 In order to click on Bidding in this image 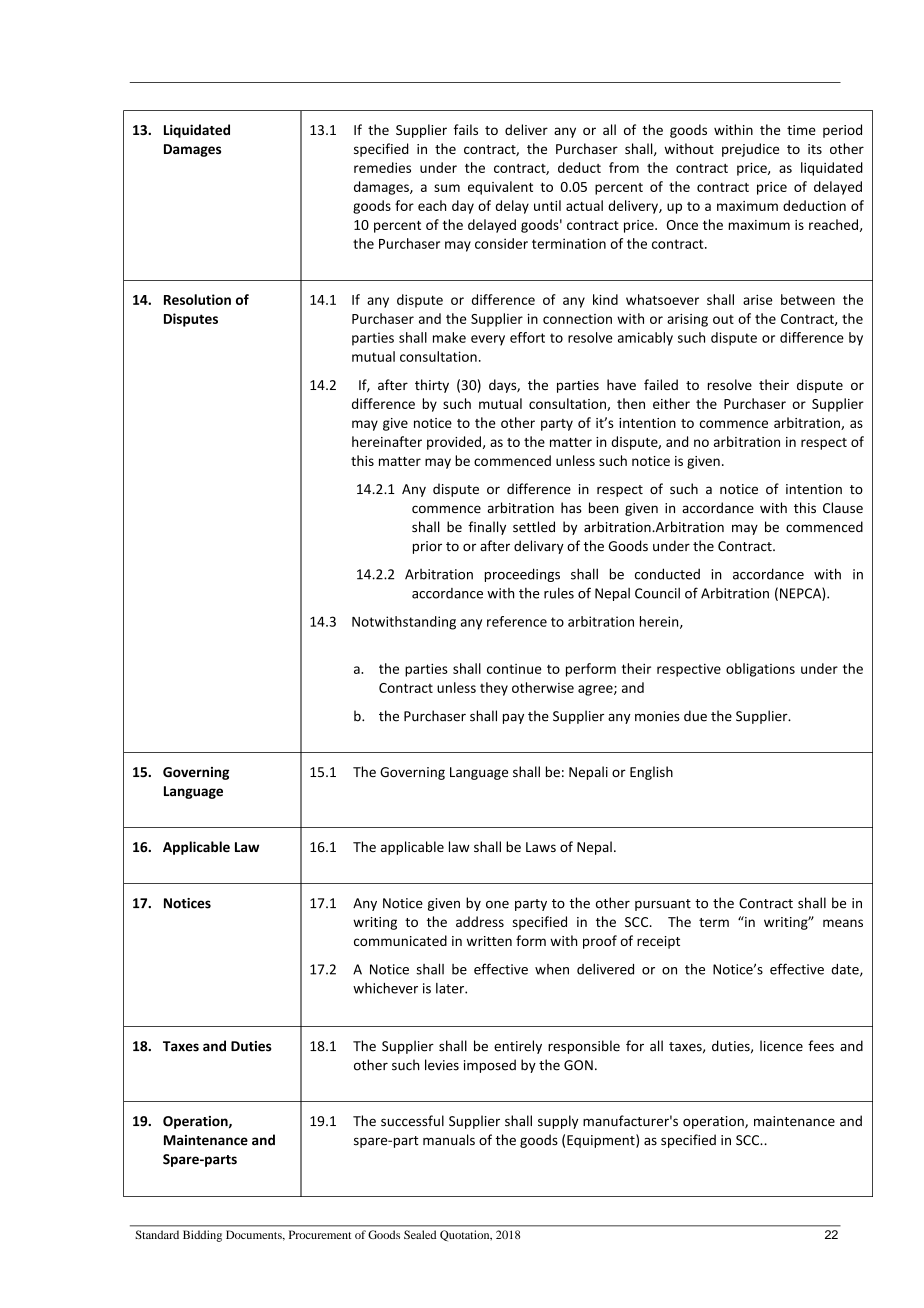, I will do `click(202, 1236)`.
